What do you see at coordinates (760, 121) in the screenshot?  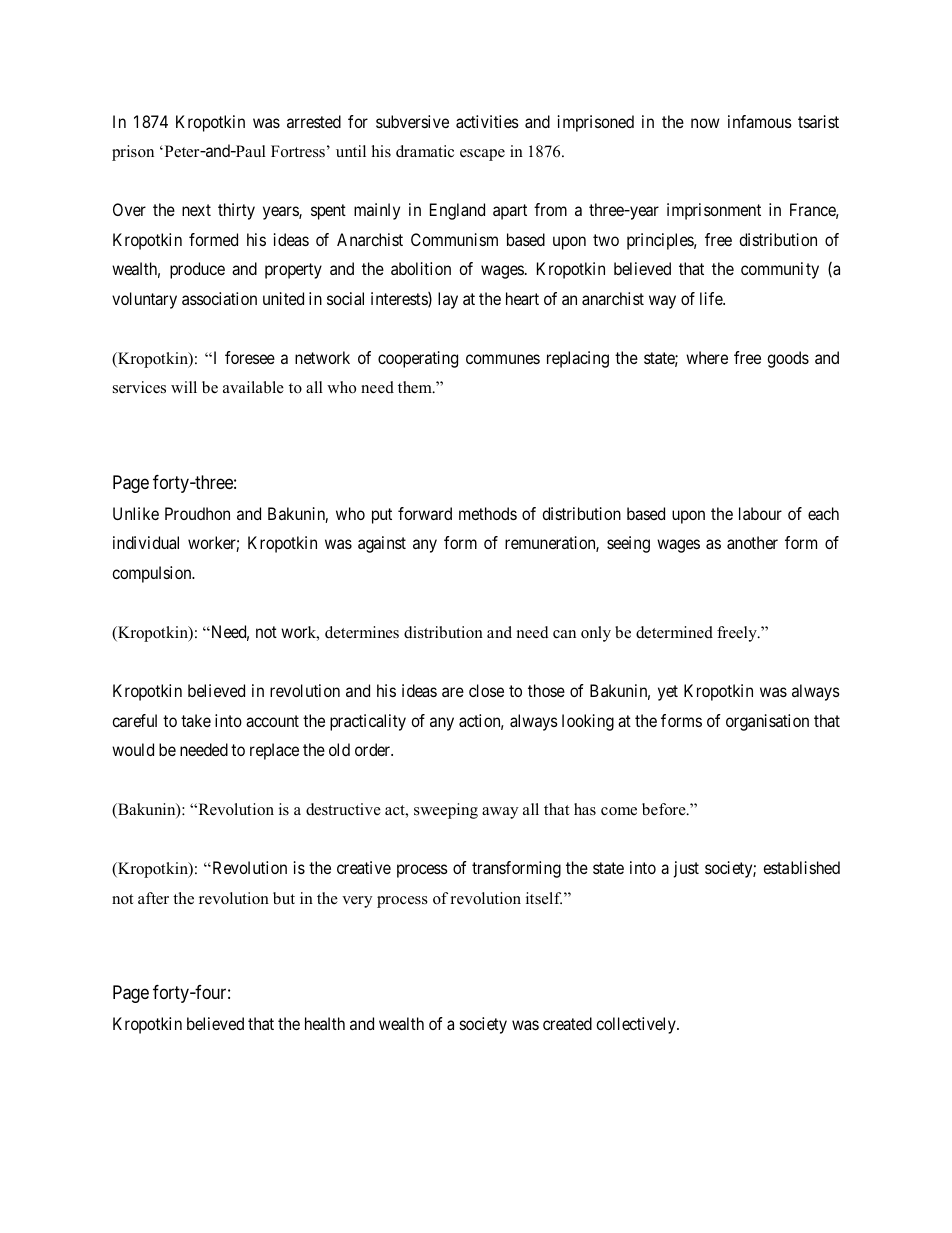 I see `infamous` at bounding box center [760, 121].
